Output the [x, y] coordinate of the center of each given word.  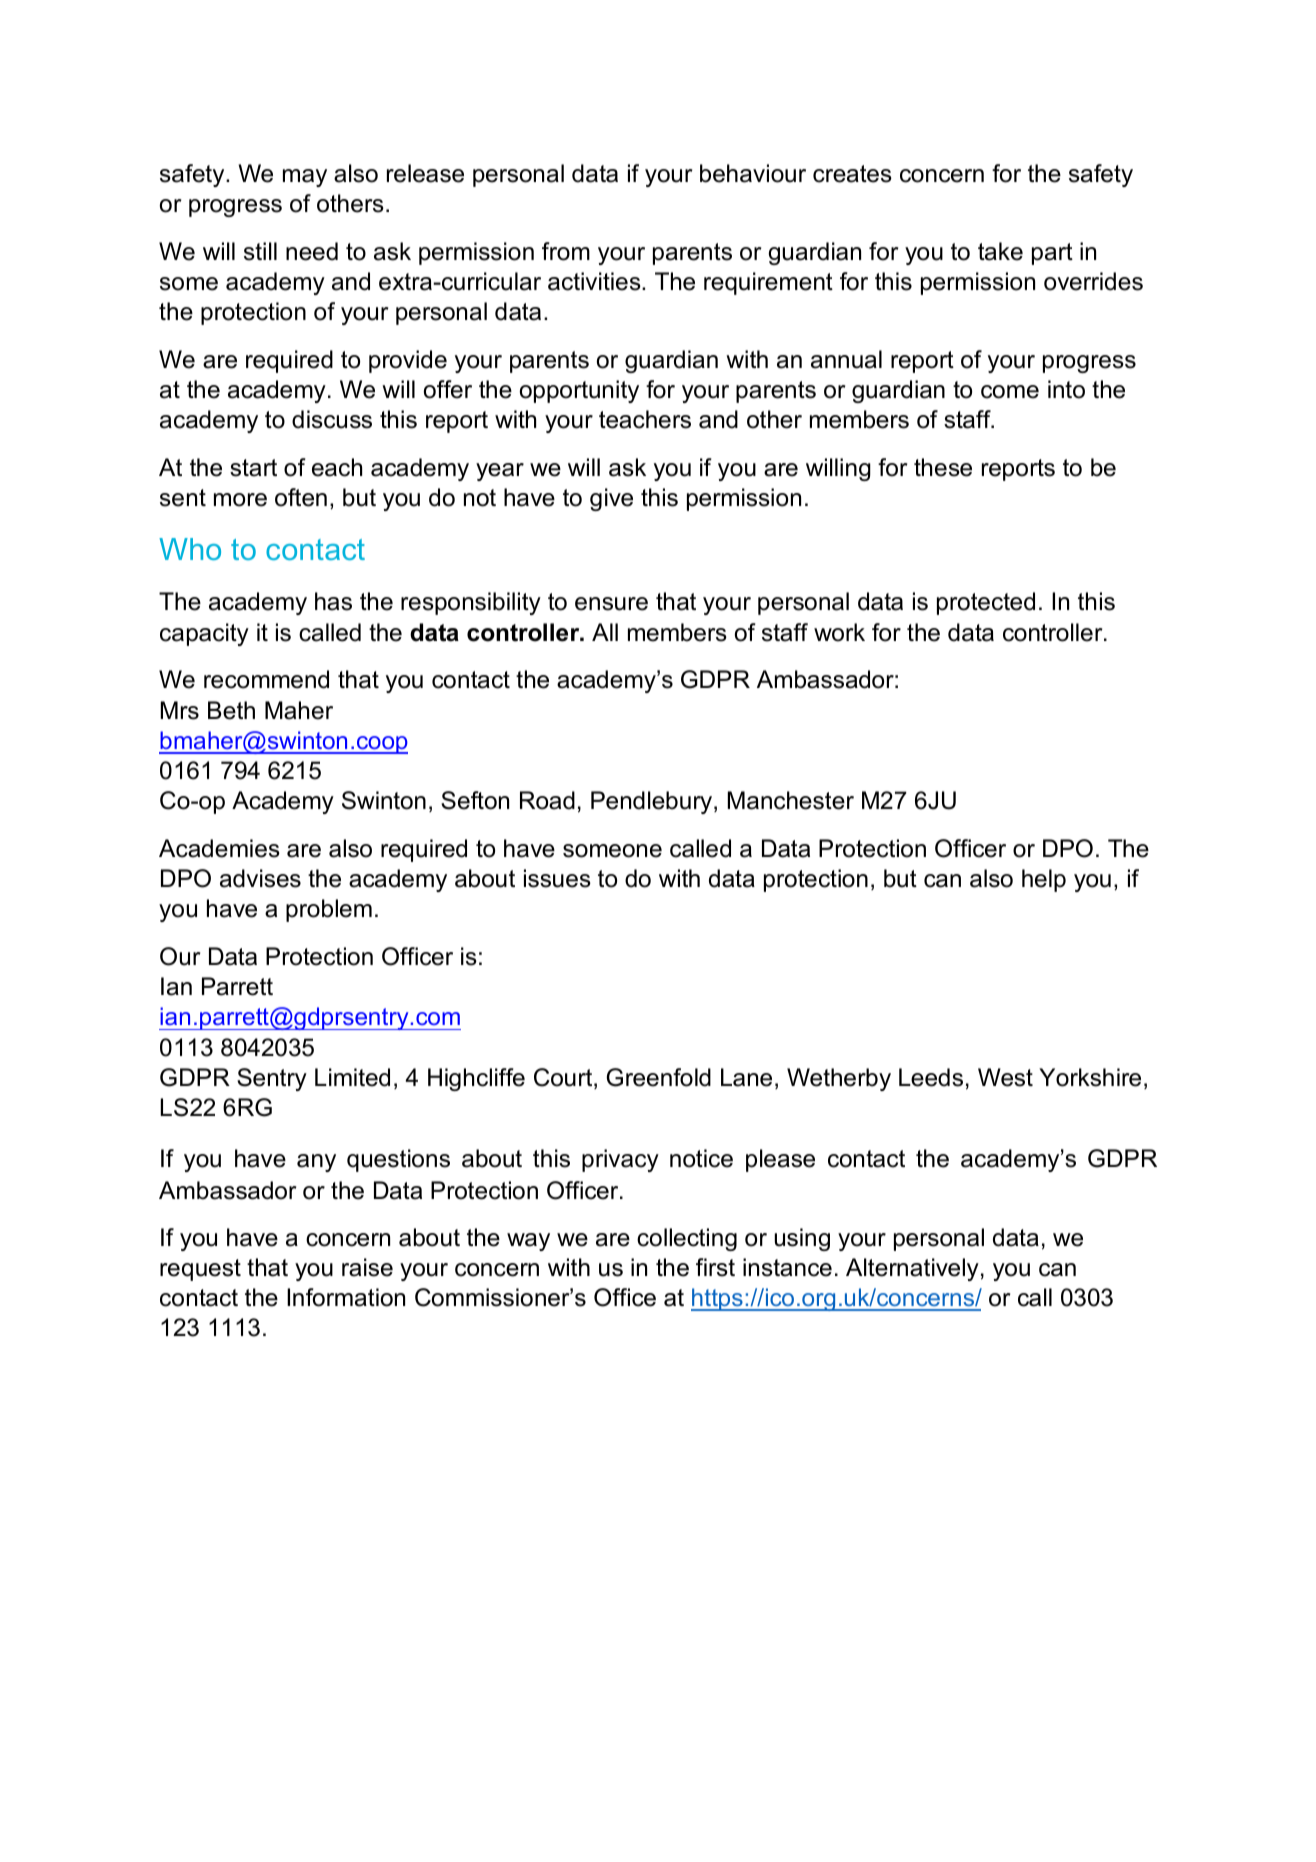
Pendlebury [653, 802]
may [305, 178]
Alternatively [912, 1269]
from [566, 251]
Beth [231, 710]
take [1000, 251]
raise [367, 1267]
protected [986, 603]
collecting [687, 1239]
